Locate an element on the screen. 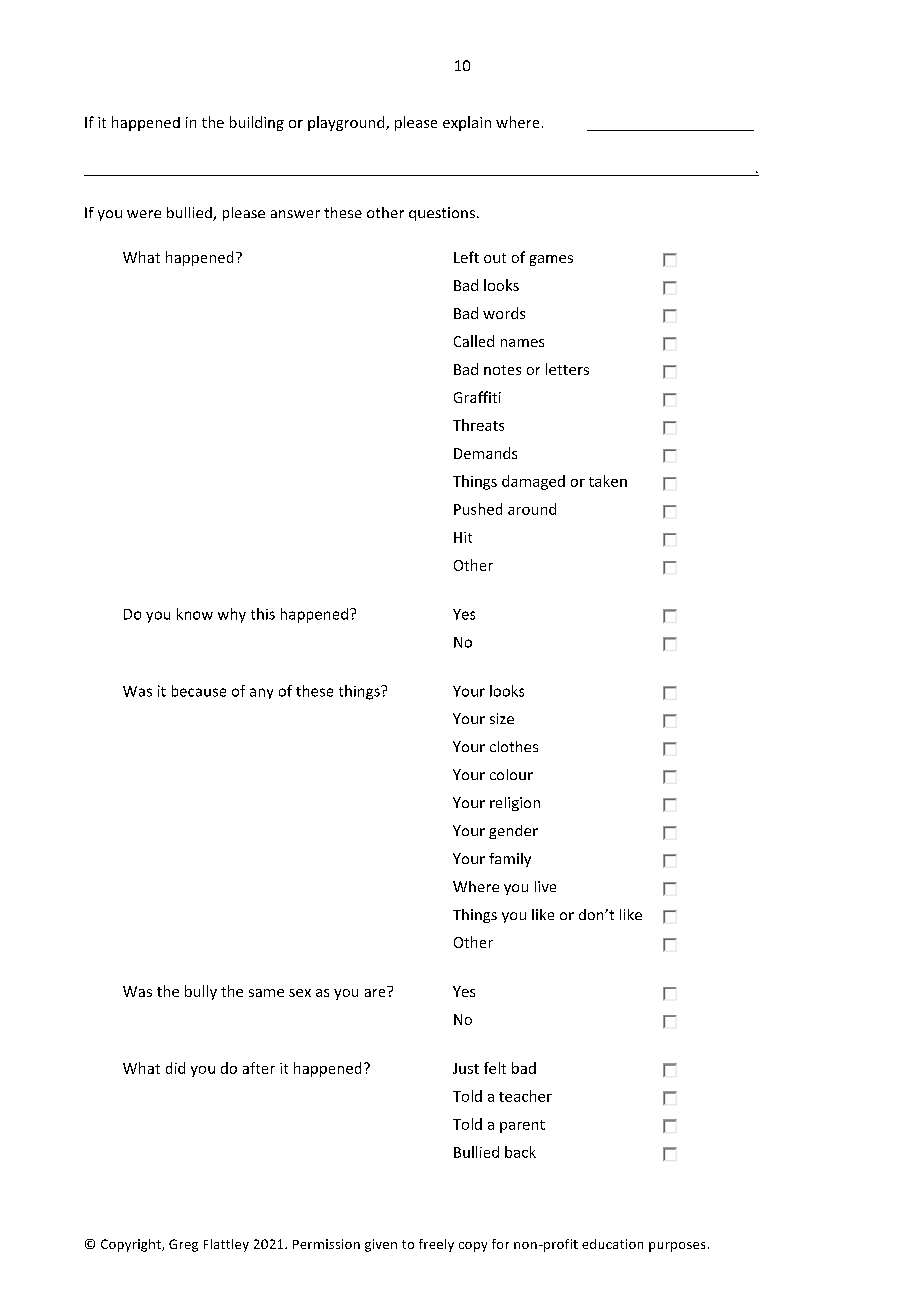 This screenshot has height=1308, width=924. bully is located at coordinates (201, 992).
